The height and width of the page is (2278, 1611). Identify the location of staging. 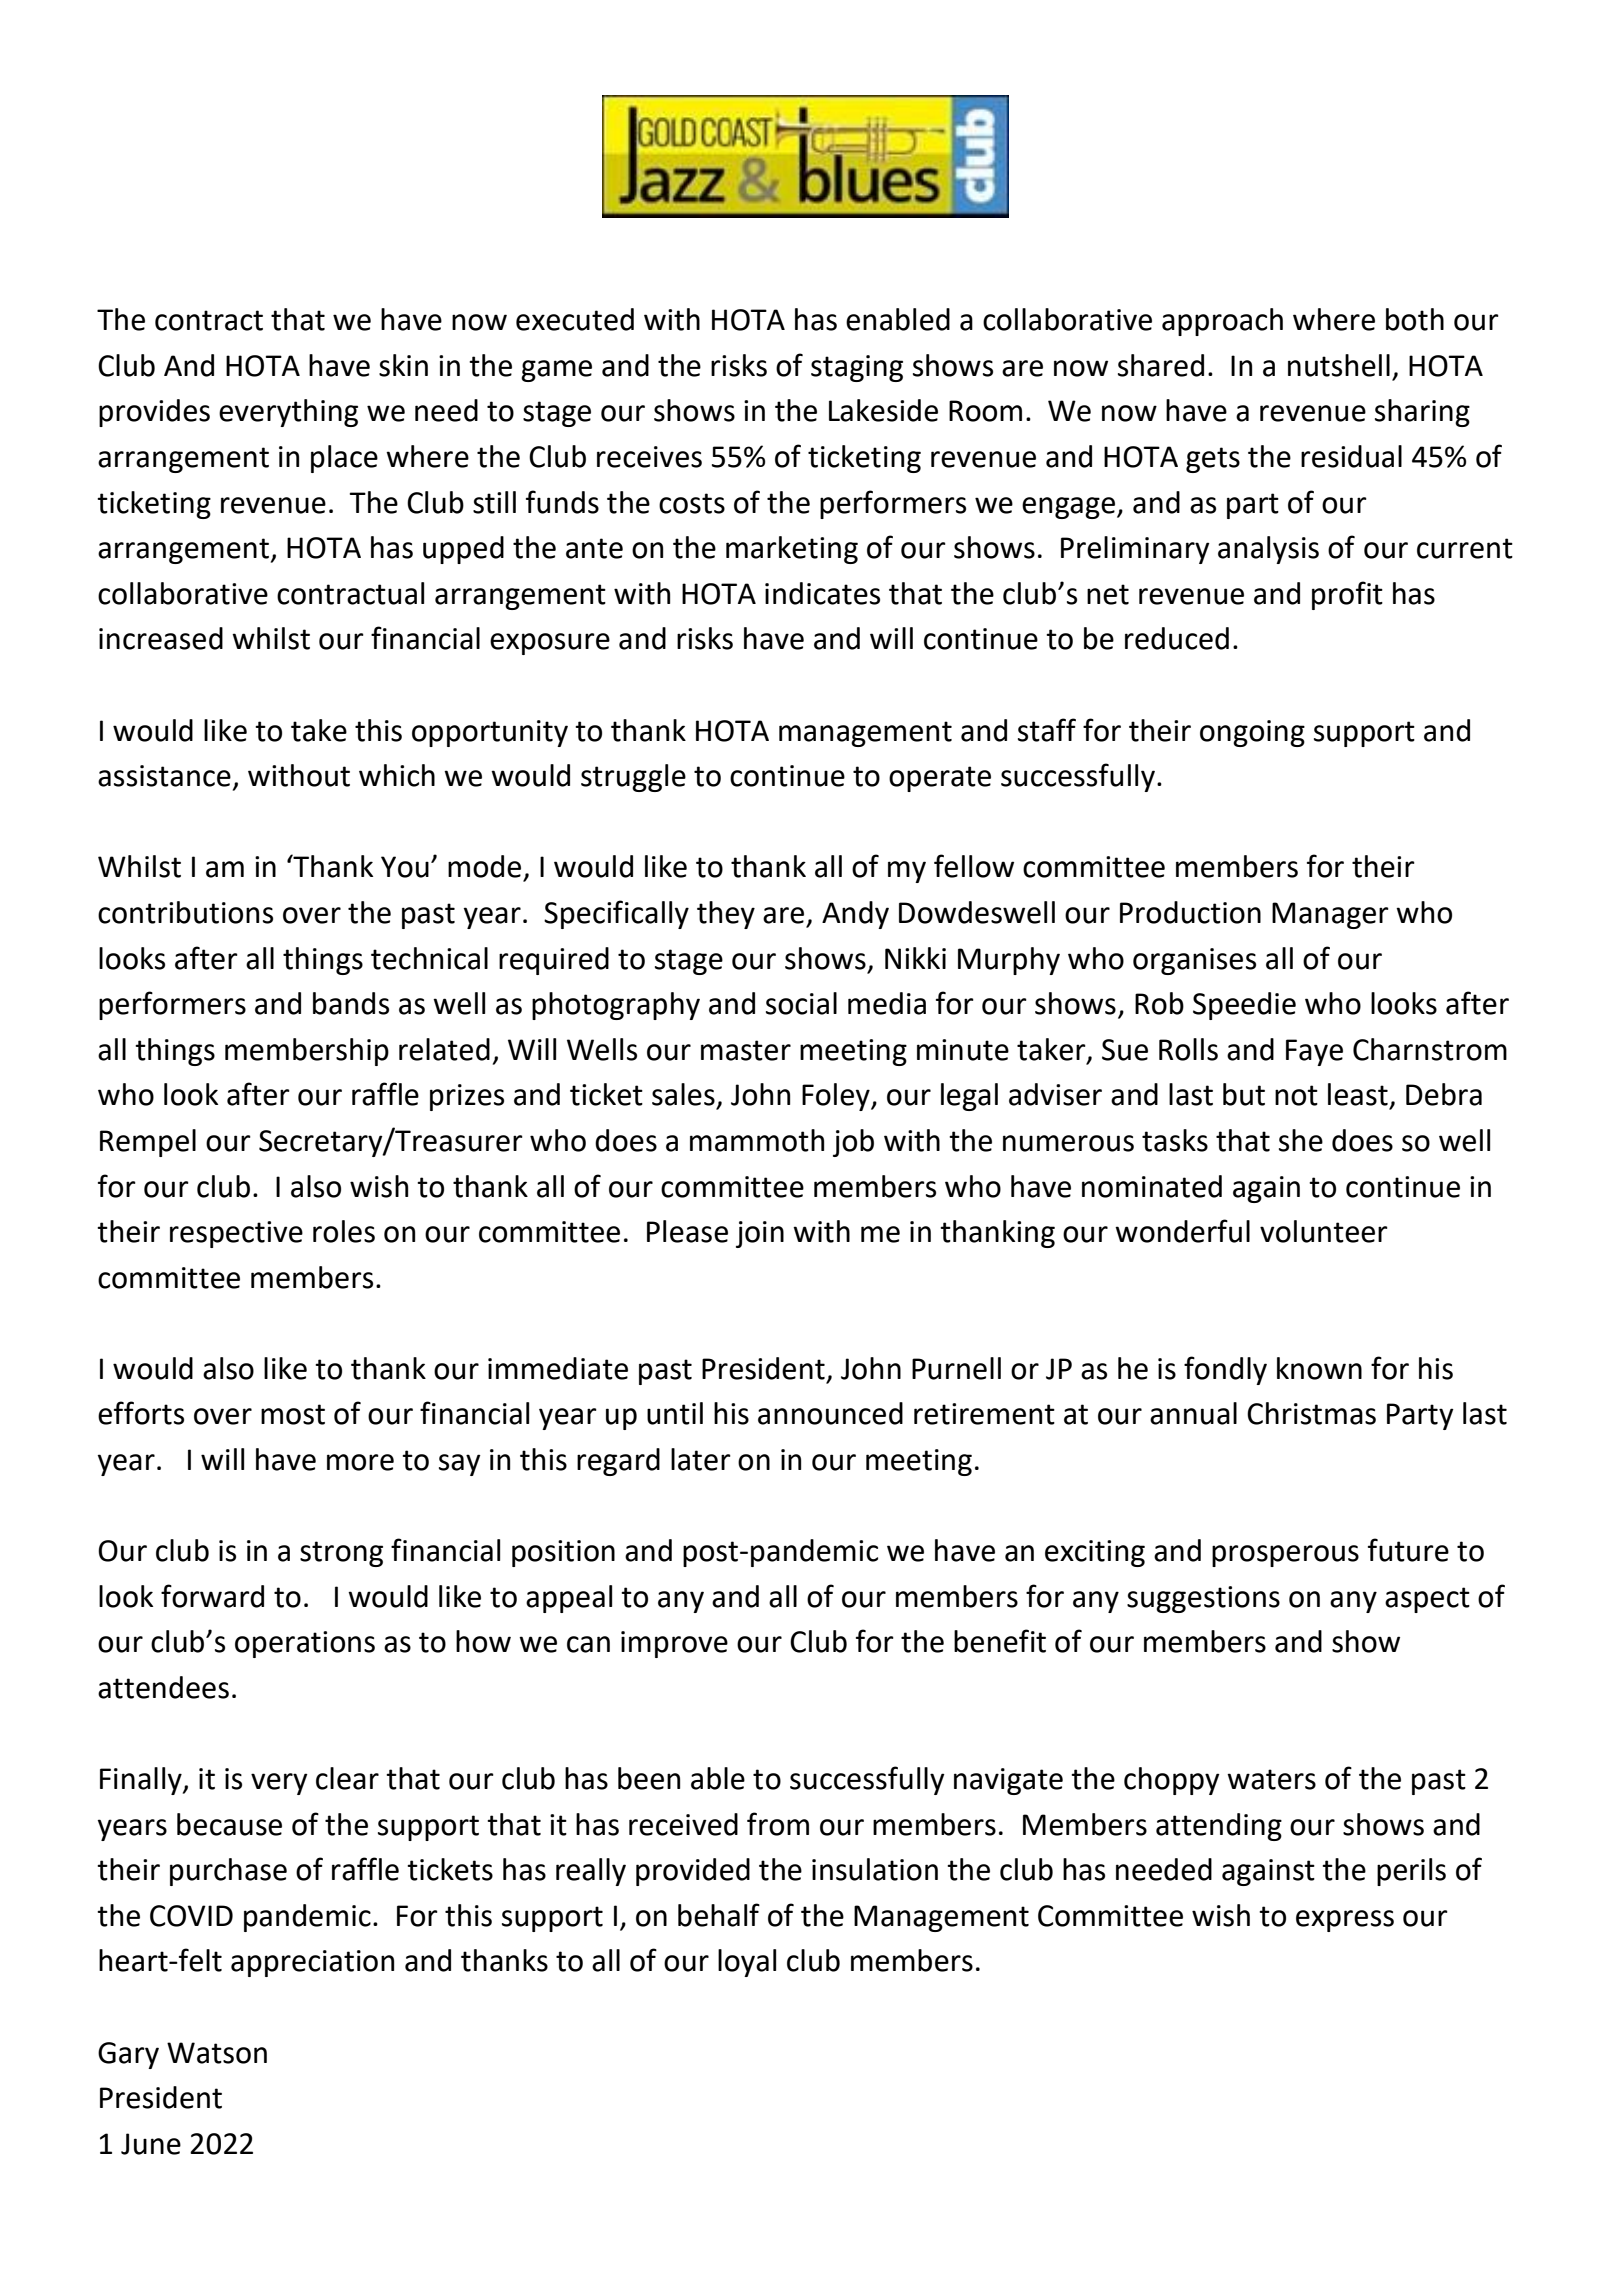
(857, 368).
